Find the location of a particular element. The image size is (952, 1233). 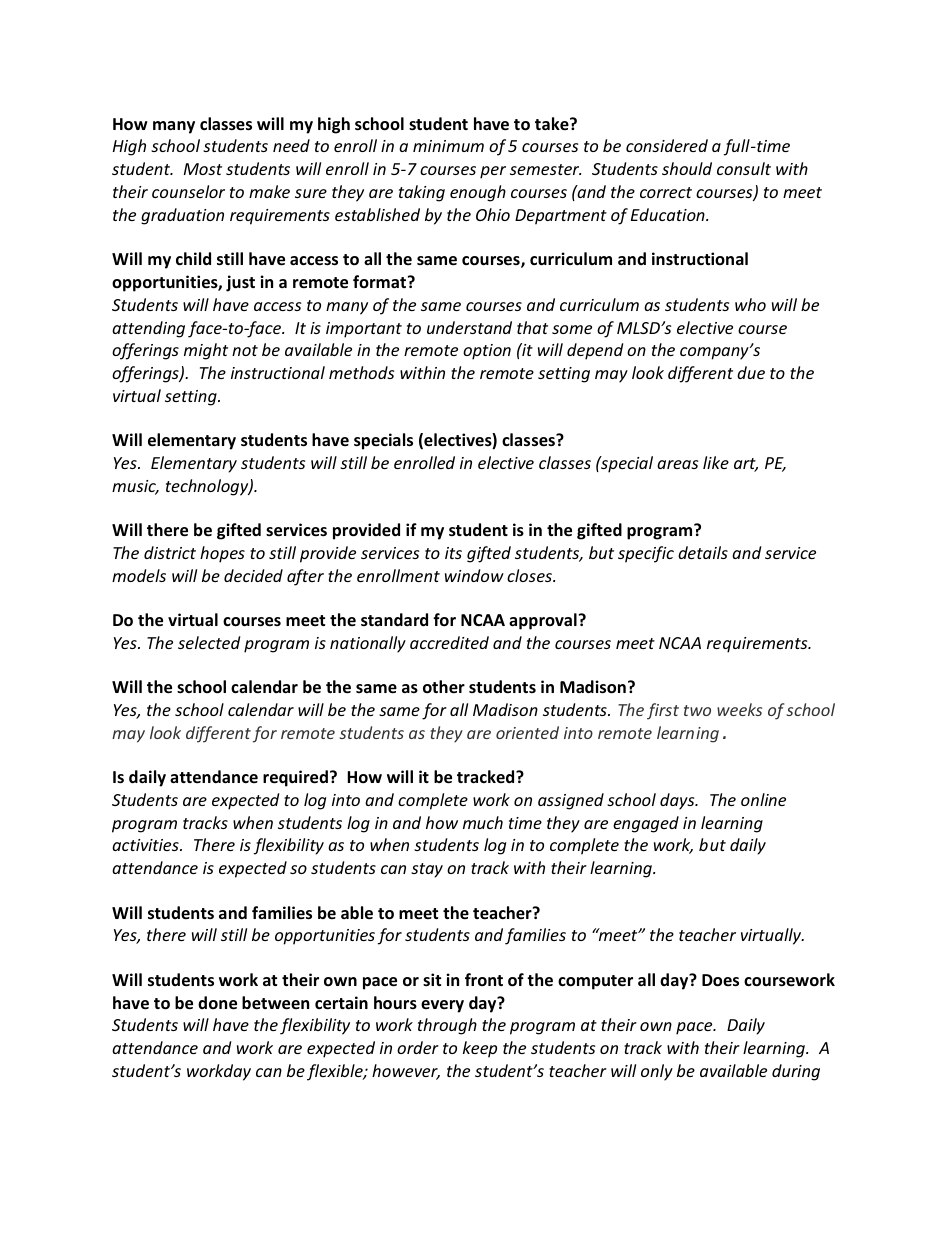

understand is located at coordinates (469, 327).
